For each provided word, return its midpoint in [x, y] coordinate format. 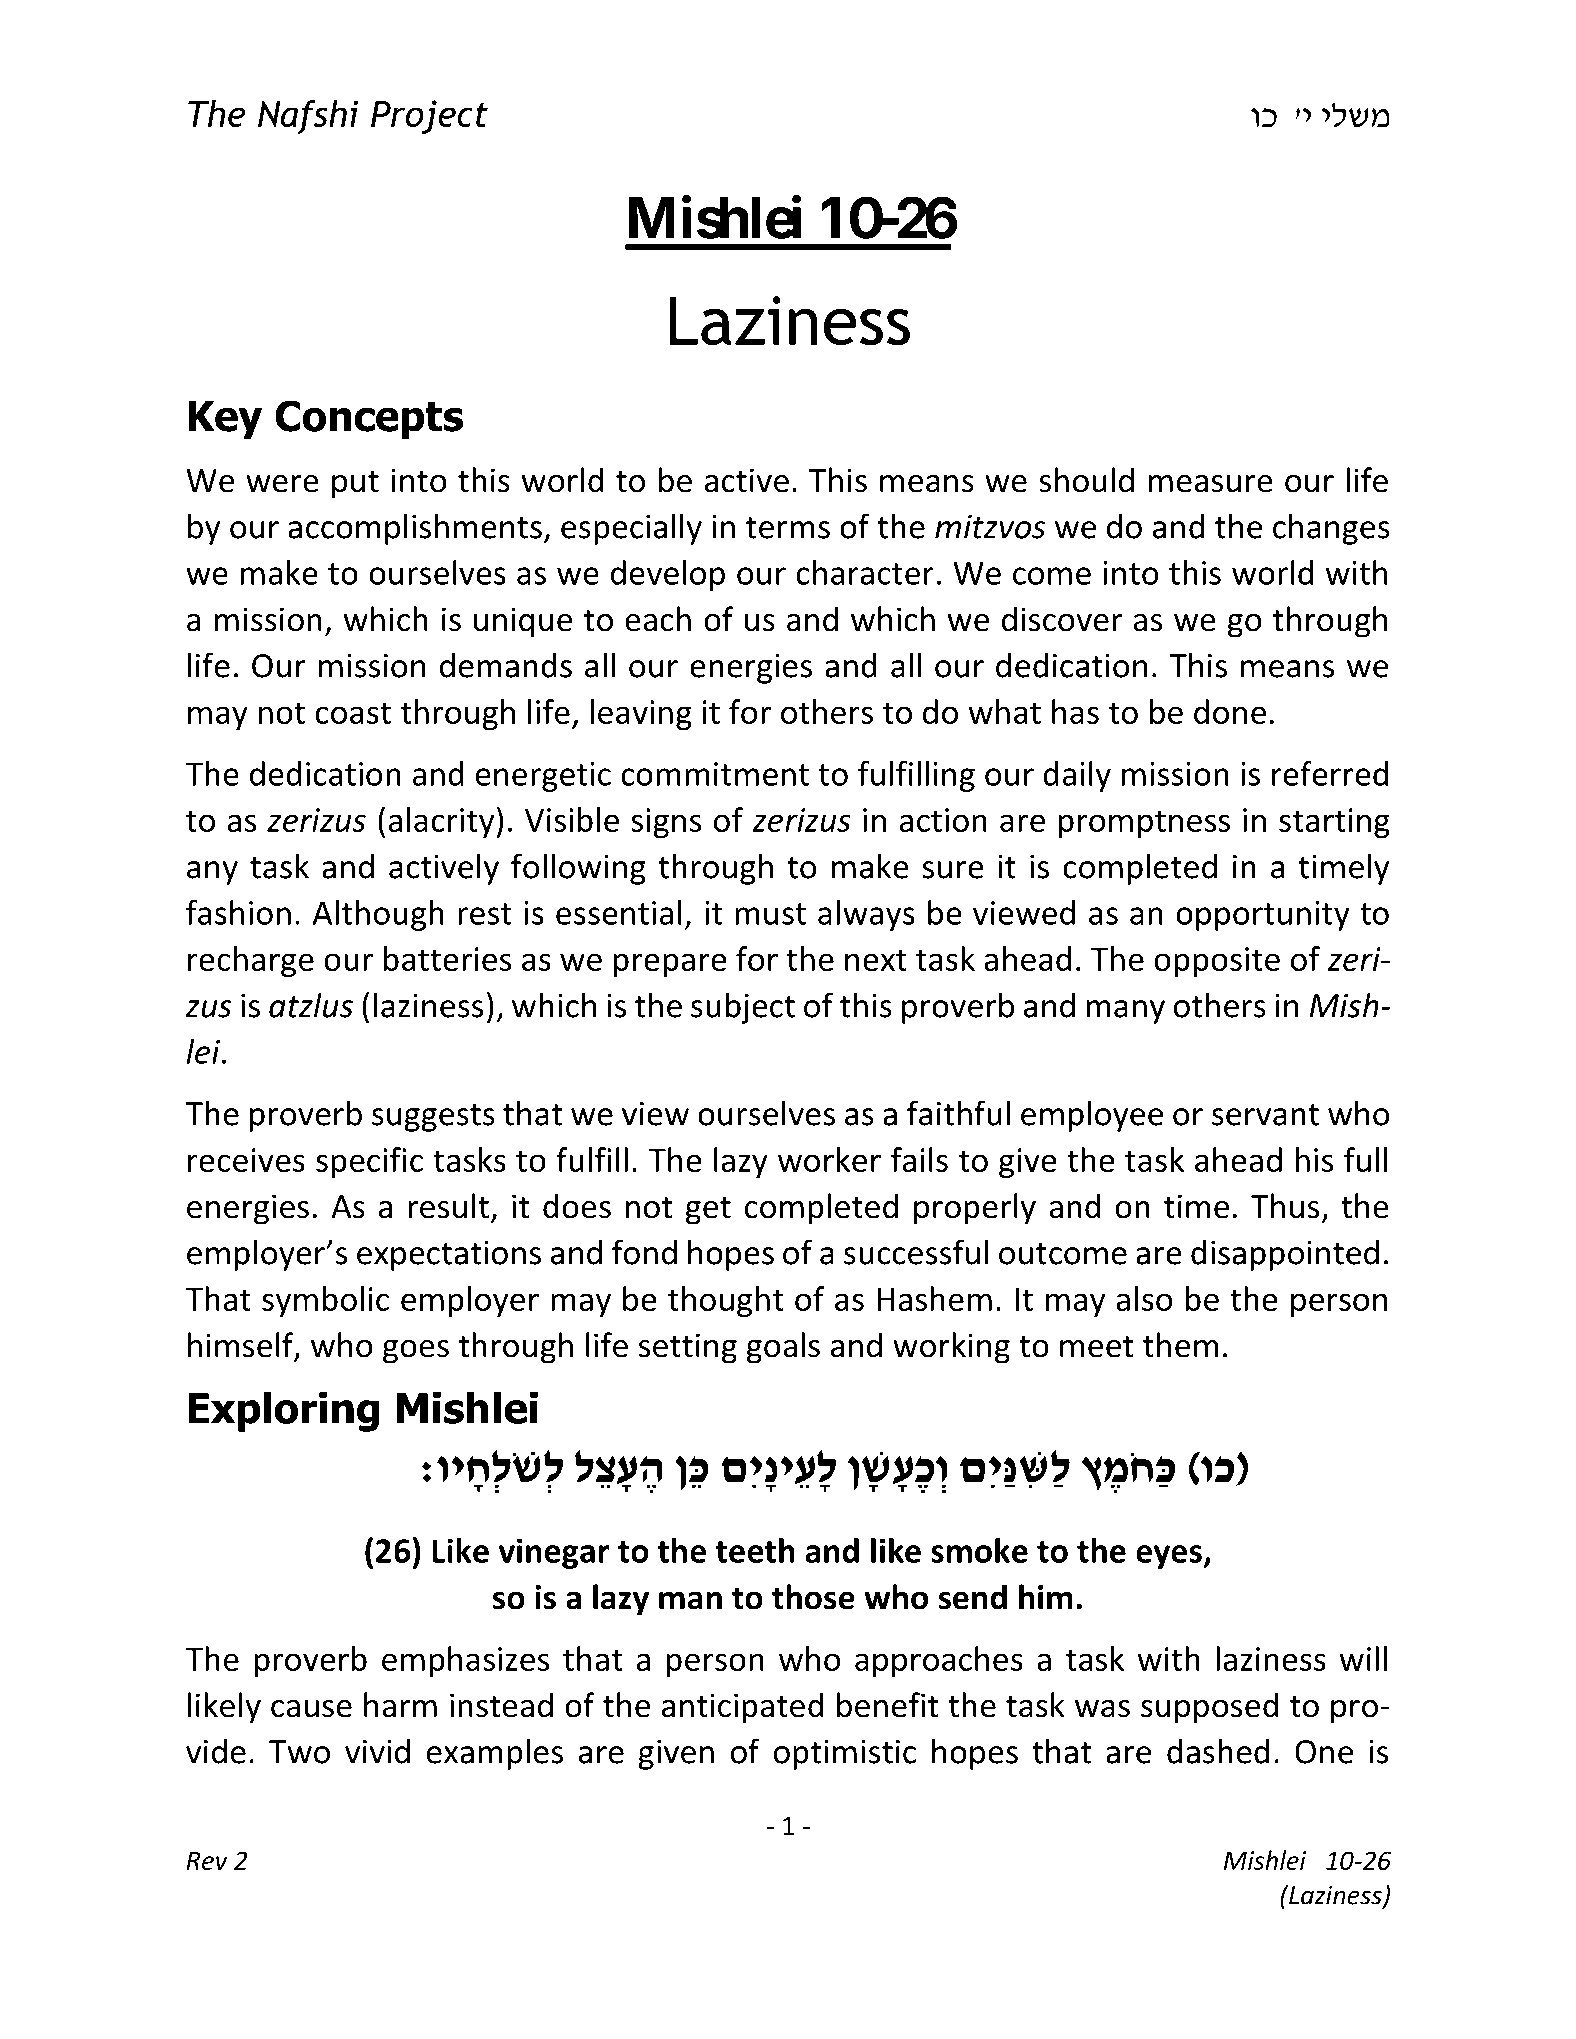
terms [788, 528]
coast [353, 713]
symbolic [325, 1301]
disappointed [1285, 1255]
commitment [715, 774]
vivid [377, 1751]
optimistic [845, 1755]
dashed [1218, 1751]
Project [429, 117]
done [1230, 711]
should [1086, 480]
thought [726, 1301]
